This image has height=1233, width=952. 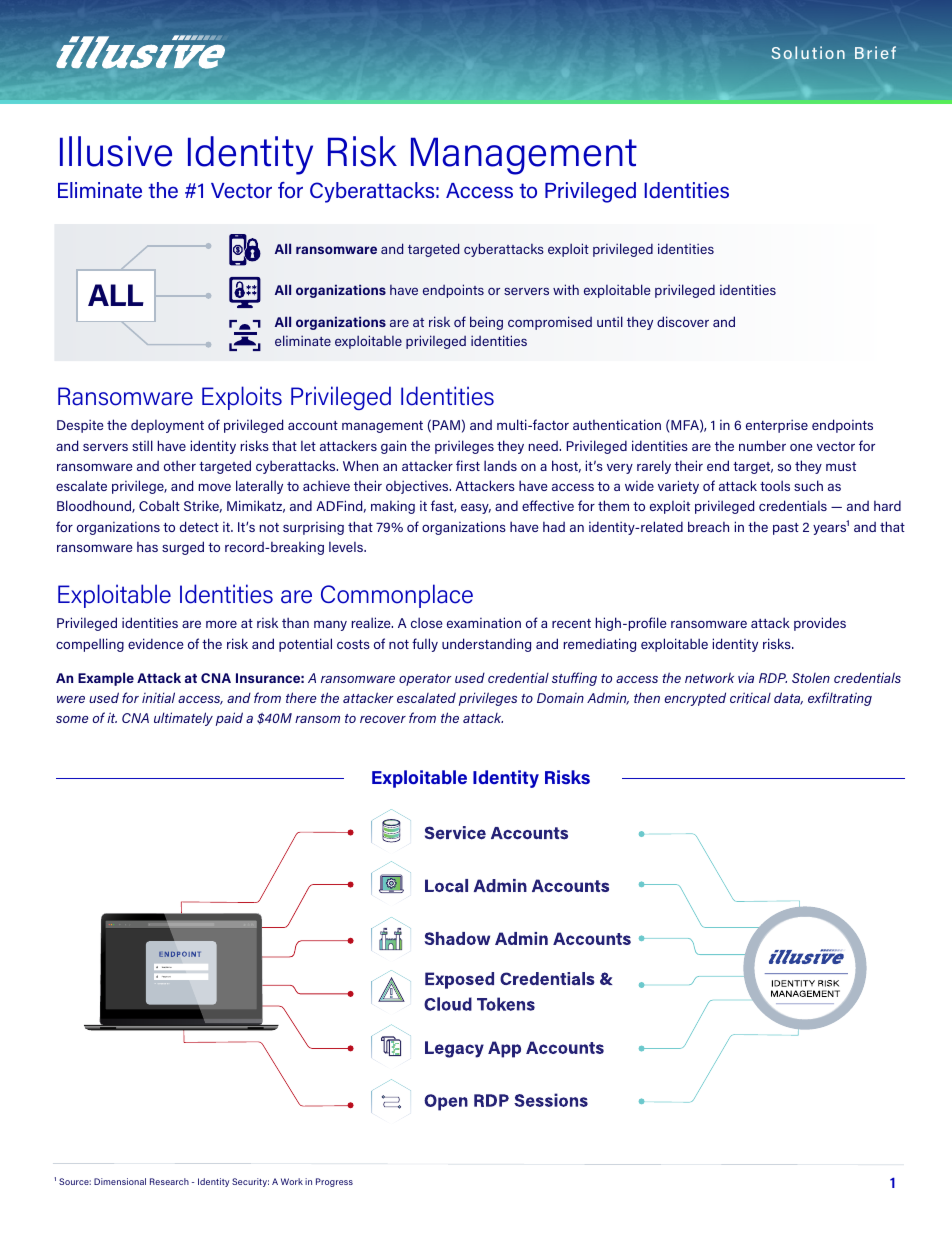 I want to click on Research, so click(x=169, y=1181).
